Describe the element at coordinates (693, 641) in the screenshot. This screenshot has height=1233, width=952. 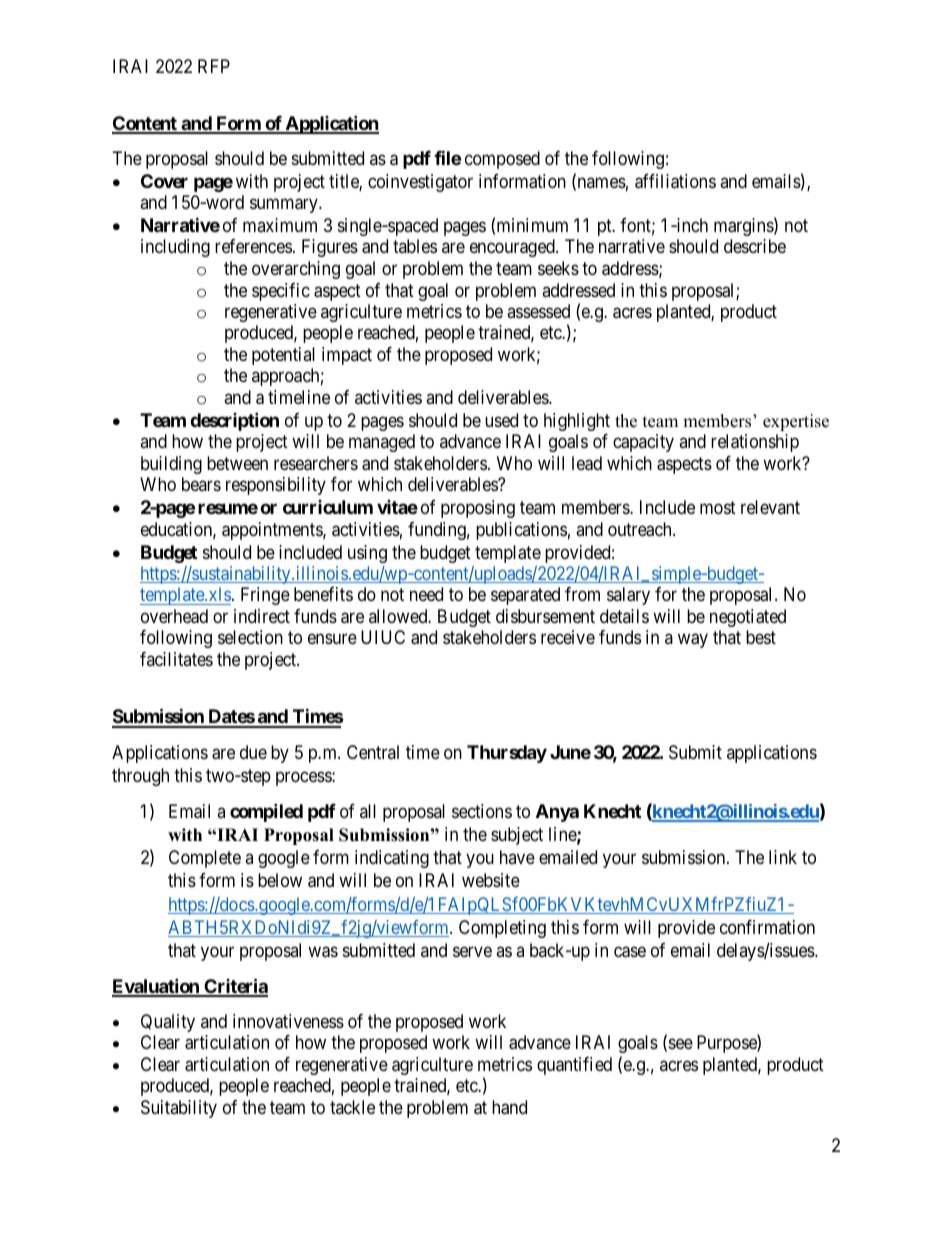
I see `way` at that location.
